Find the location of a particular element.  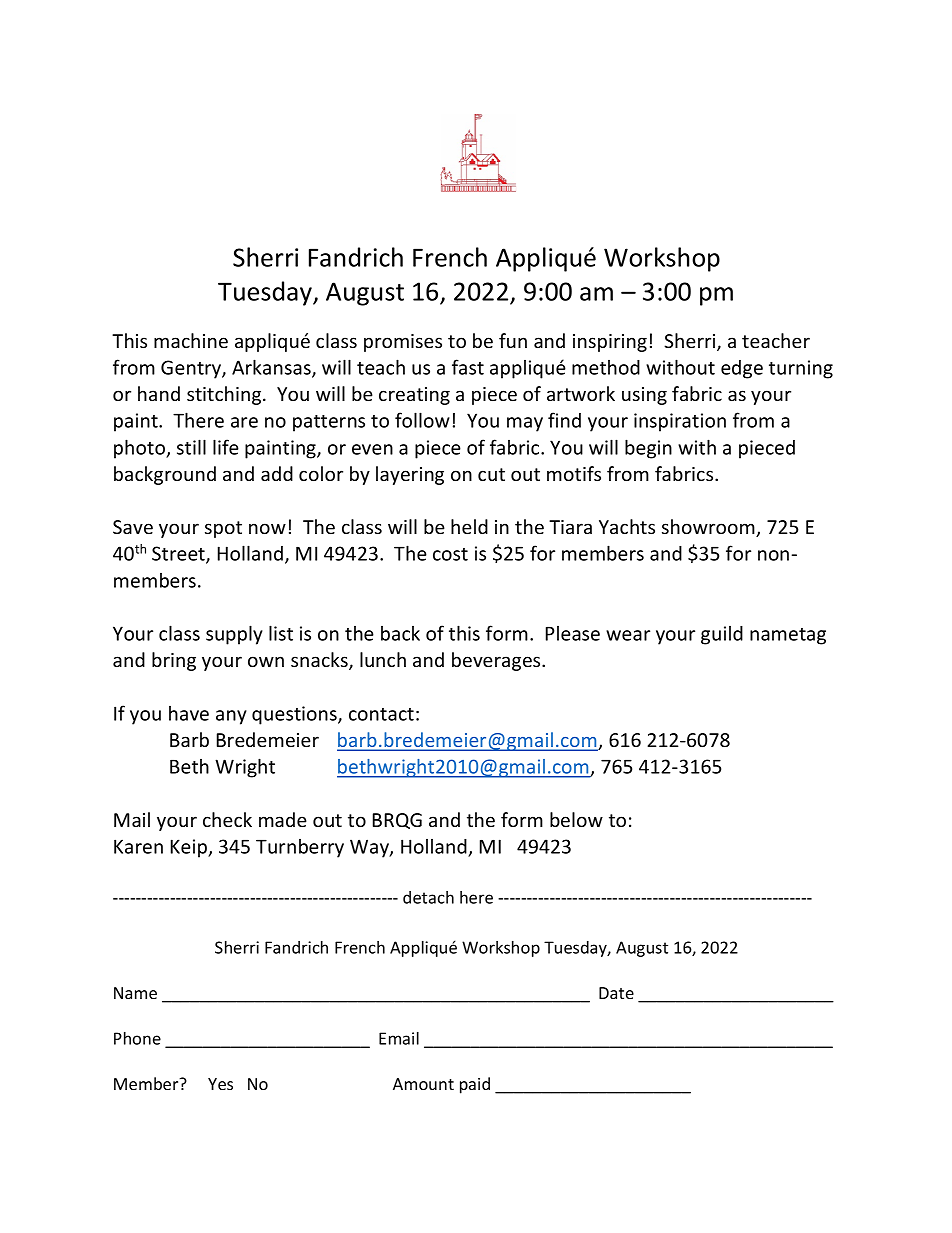

edge is located at coordinates (742, 369).
